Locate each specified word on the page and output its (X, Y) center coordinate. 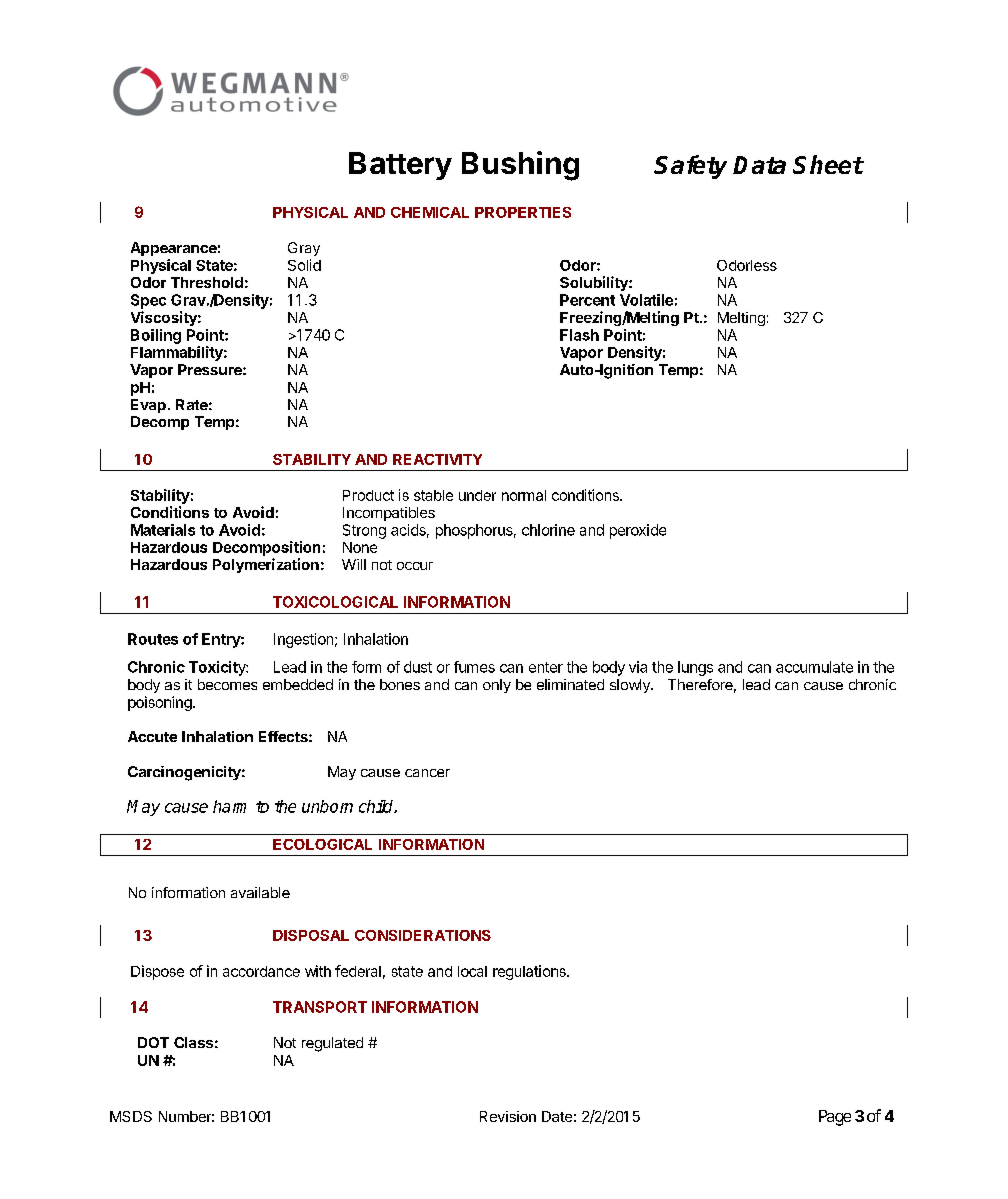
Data (759, 165)
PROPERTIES (523, 212)
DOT (153, 1042)
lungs (695, 668)
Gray (304, 249)
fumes (474, 667)
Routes (153, 639)
